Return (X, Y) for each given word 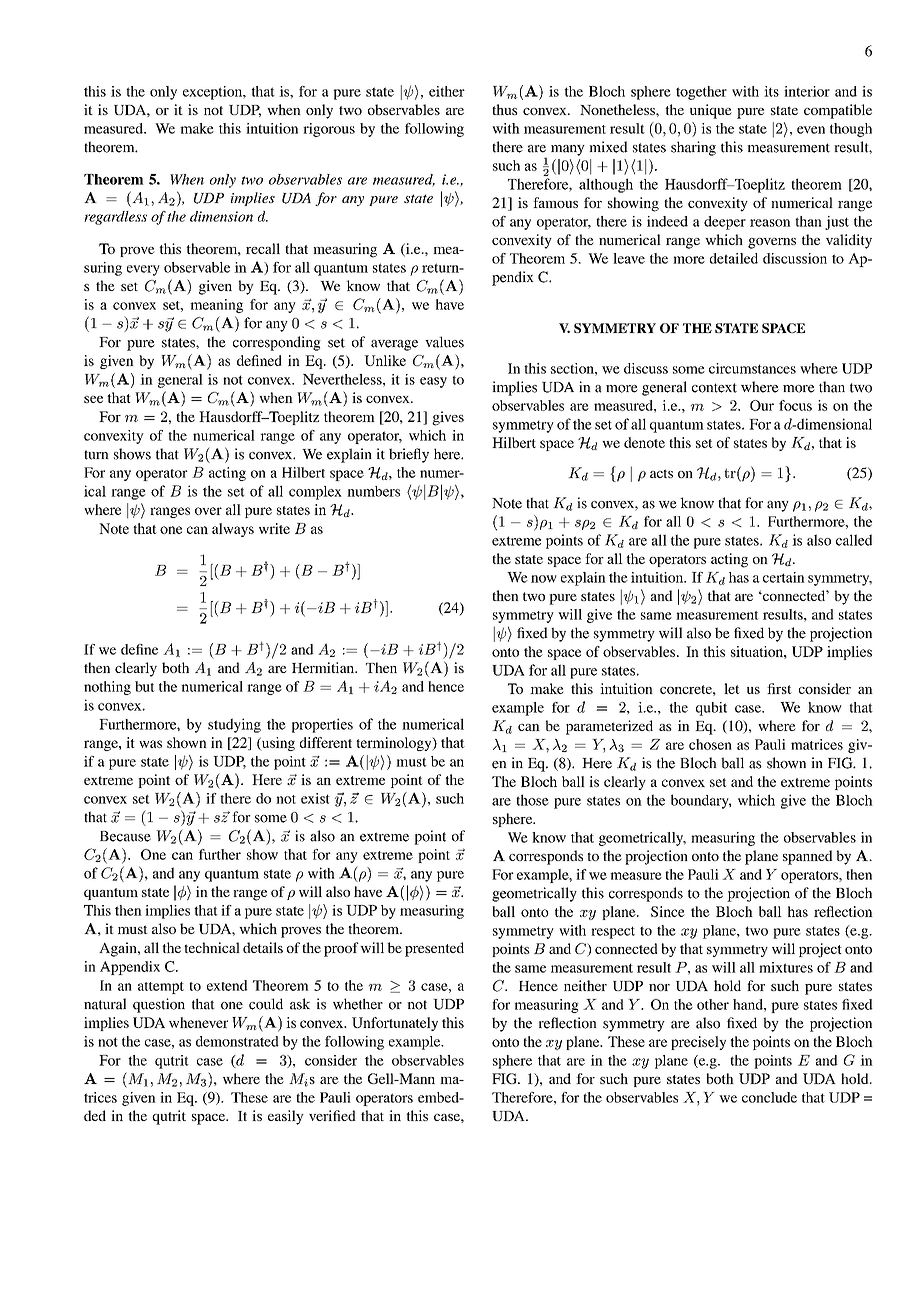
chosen (710, 744)
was (150, 744)
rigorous (329, 130)
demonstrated (237, 1041)
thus (505, 109)
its (771, 91)
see (93, 399)
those (532, 800)
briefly (409, 455)
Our (762, 405)
